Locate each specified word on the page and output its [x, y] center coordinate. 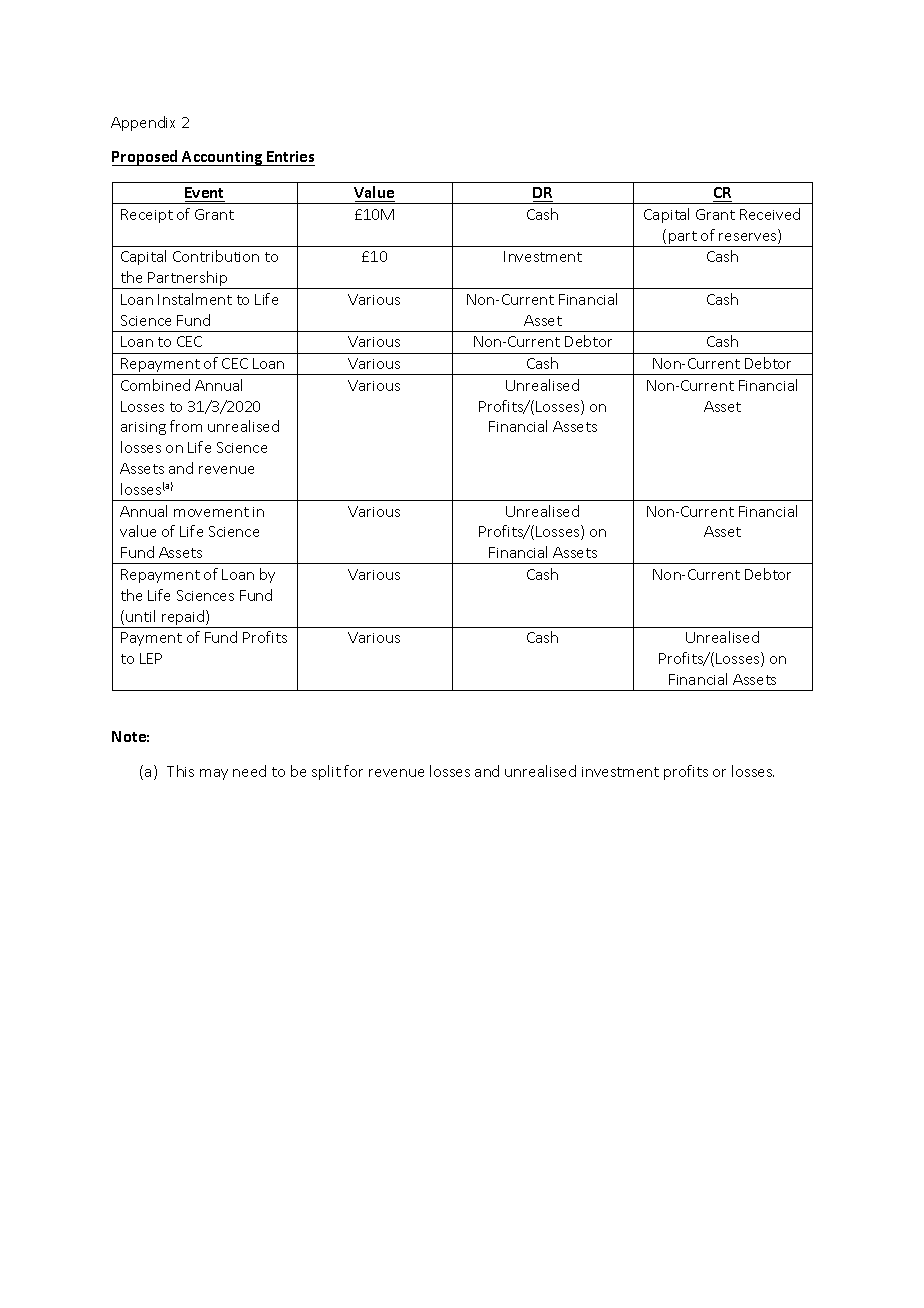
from [186, 426]
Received [770, 214]
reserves [749, 238]
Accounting [223, 158]
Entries [290, 158]
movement [211, 512]
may [214, 774]
